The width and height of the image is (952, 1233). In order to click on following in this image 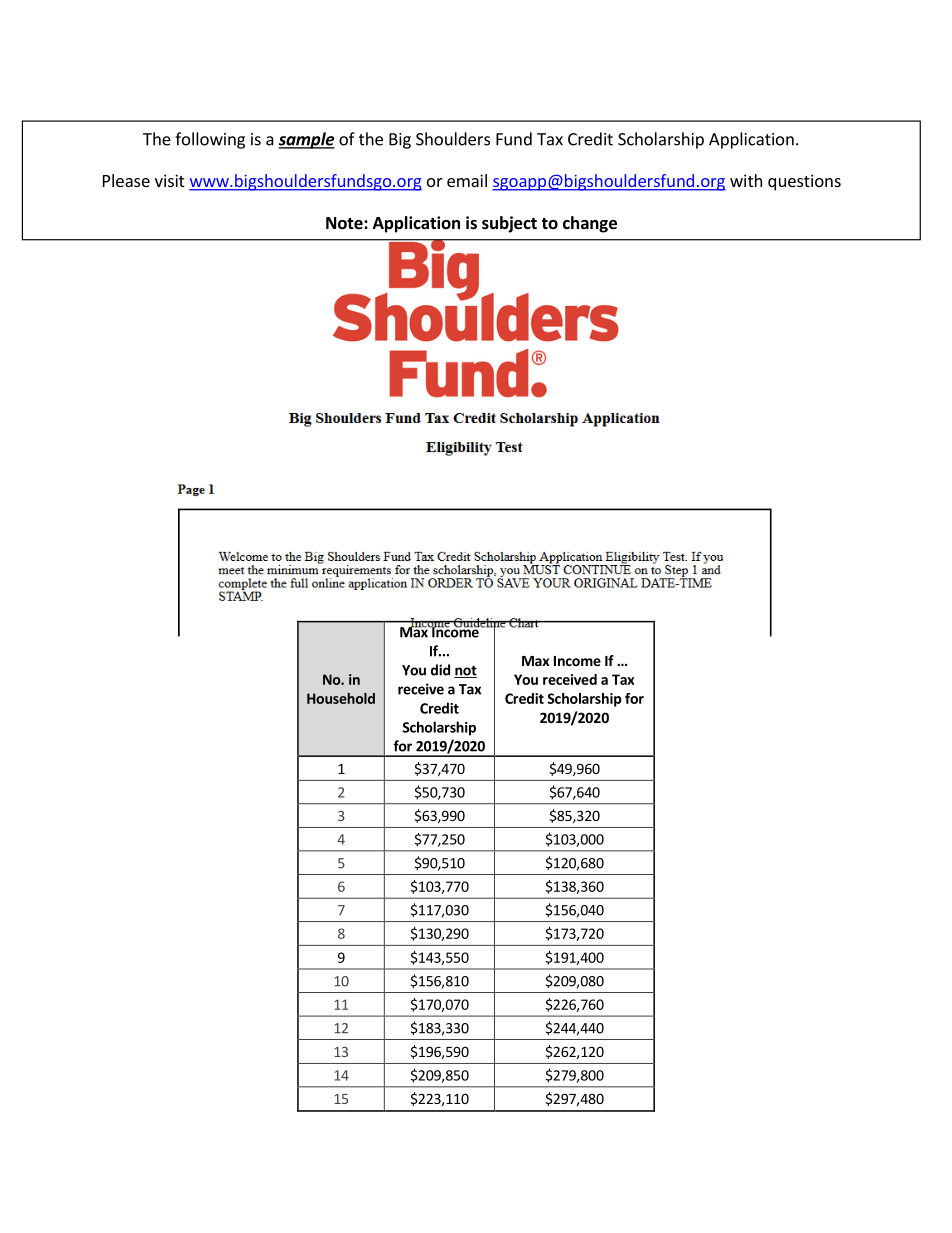, I will do `click(210, 140)`.
